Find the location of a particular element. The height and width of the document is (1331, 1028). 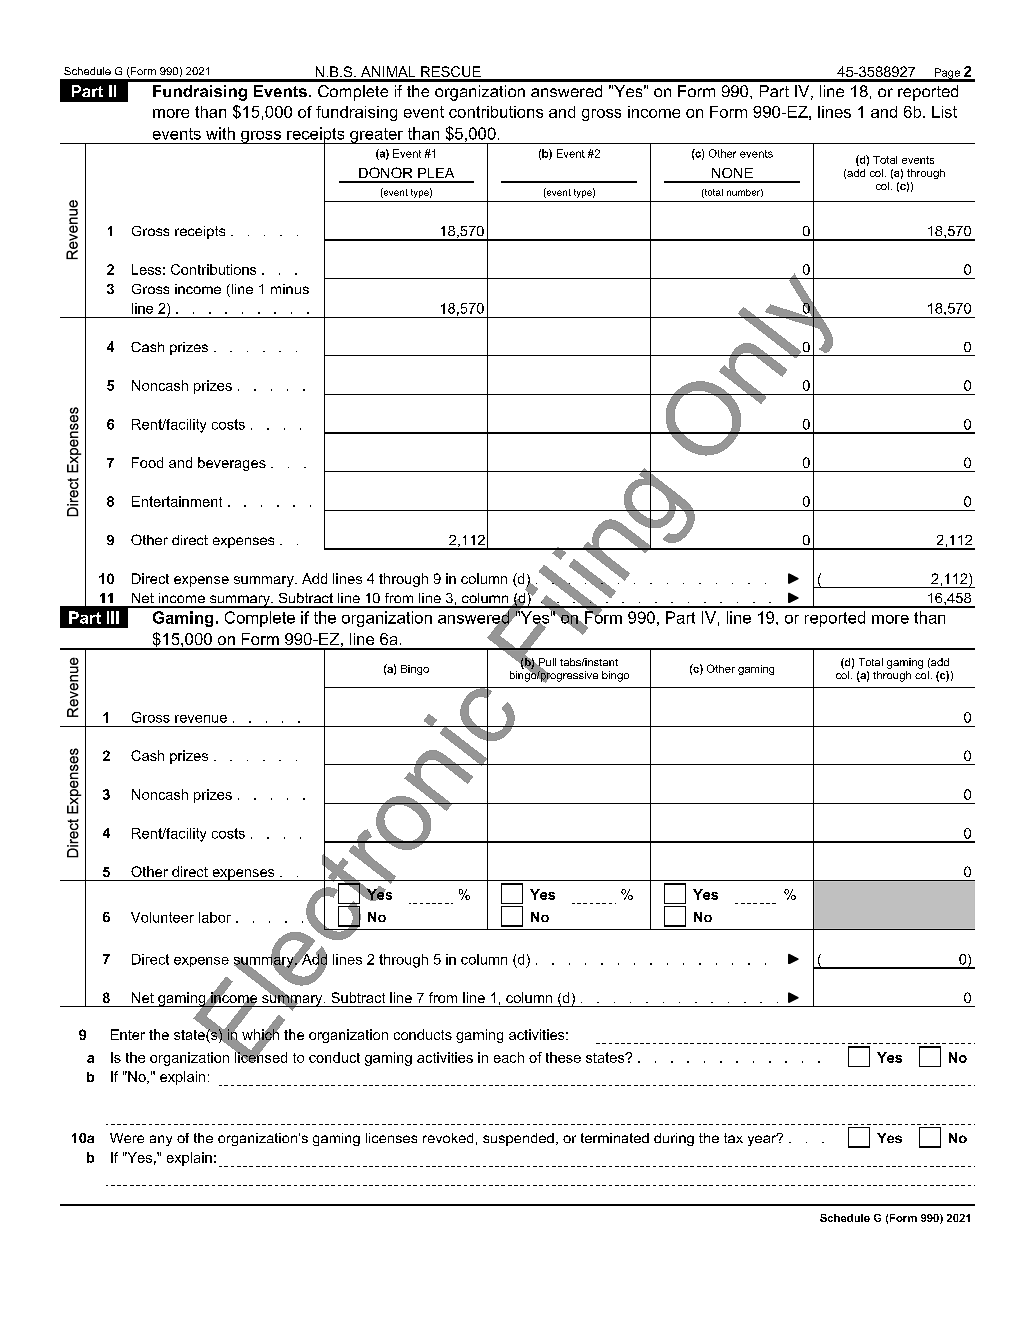

these is located at coordinates (563, 1057).
